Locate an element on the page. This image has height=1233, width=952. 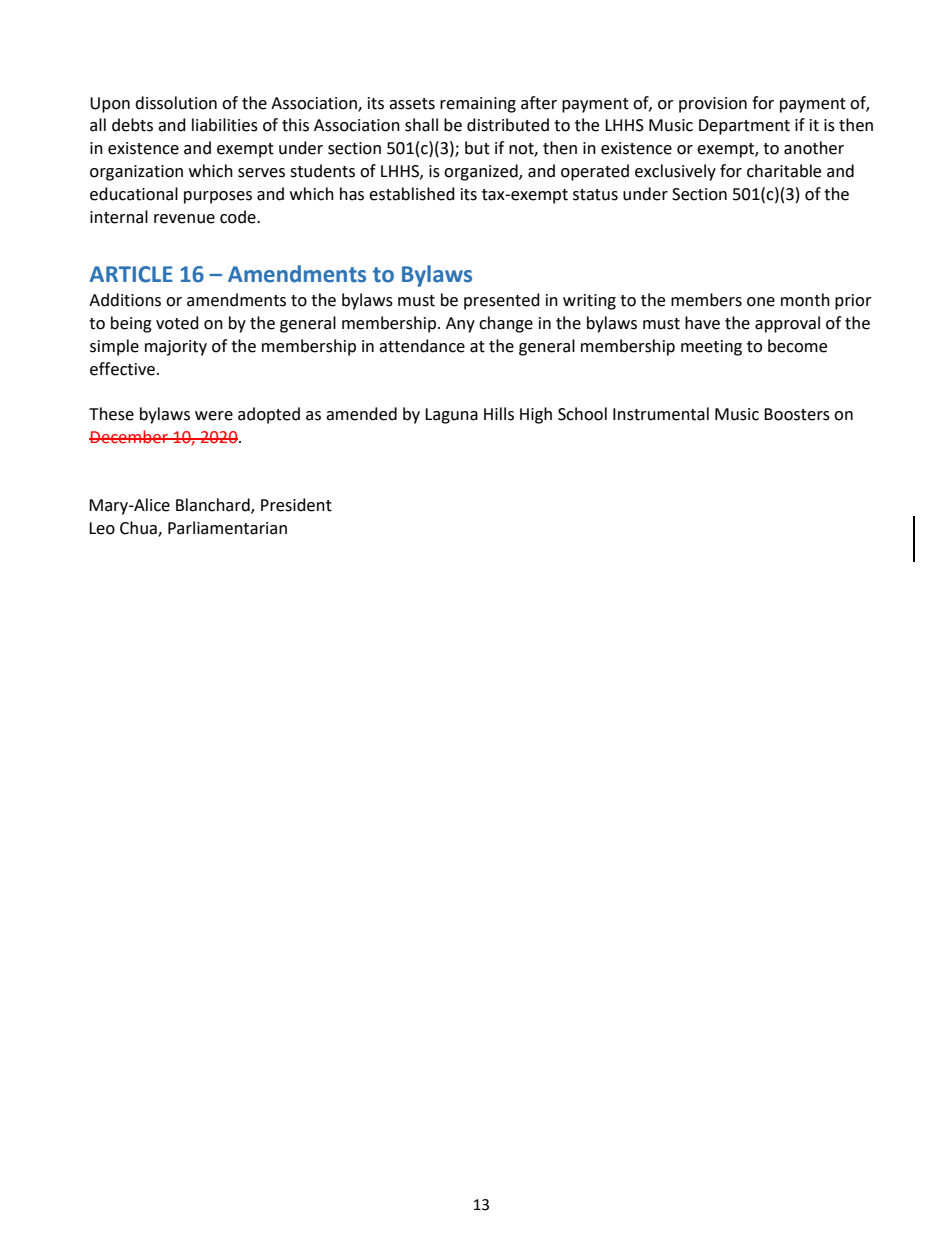
Boosters is located at coordinates (797, 414).
